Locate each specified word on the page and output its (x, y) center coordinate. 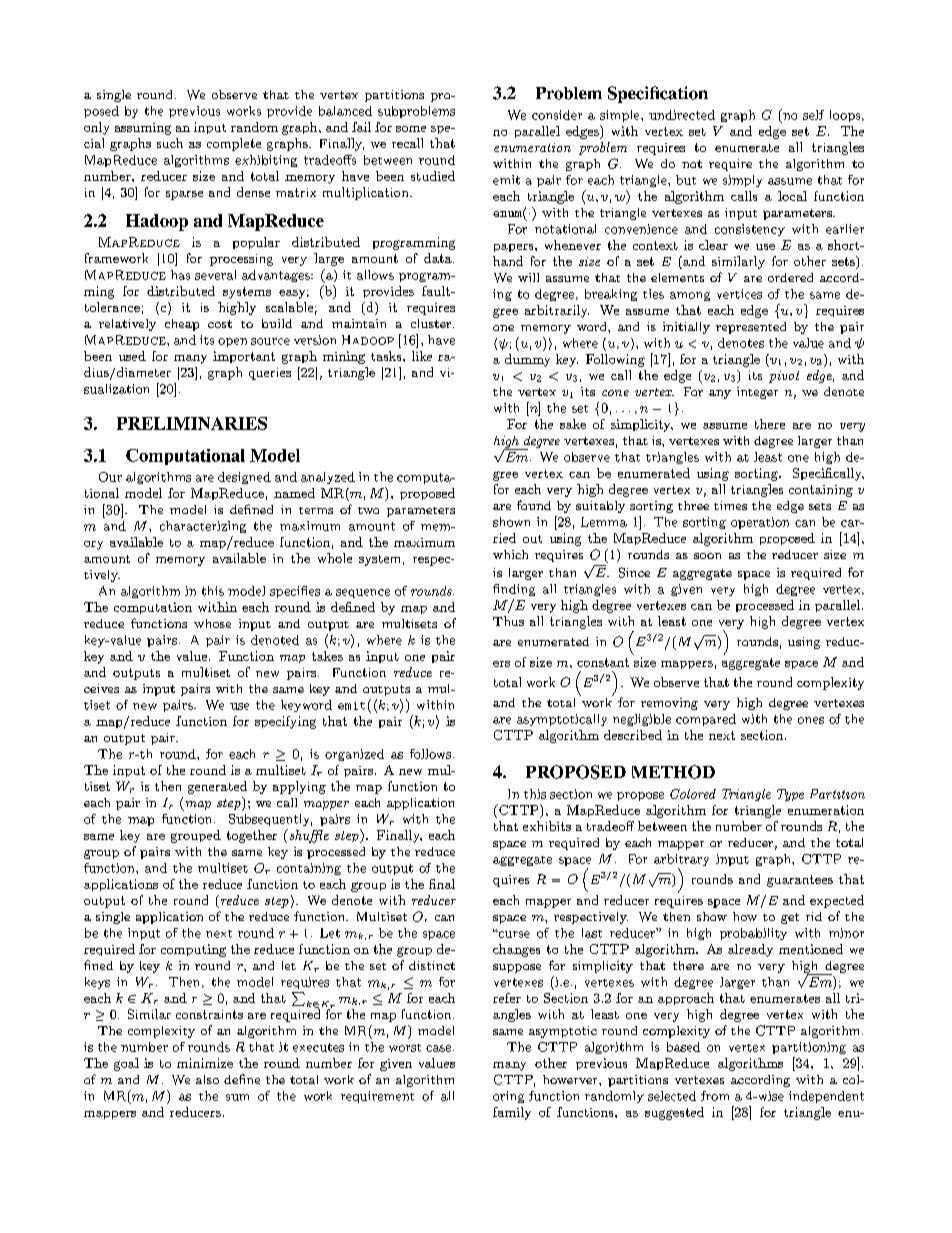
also (207, 1079)
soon (707, 556)
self (813, 115)
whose (212, 623)
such (170, 143)
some (411, 129)
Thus (508, 621)
